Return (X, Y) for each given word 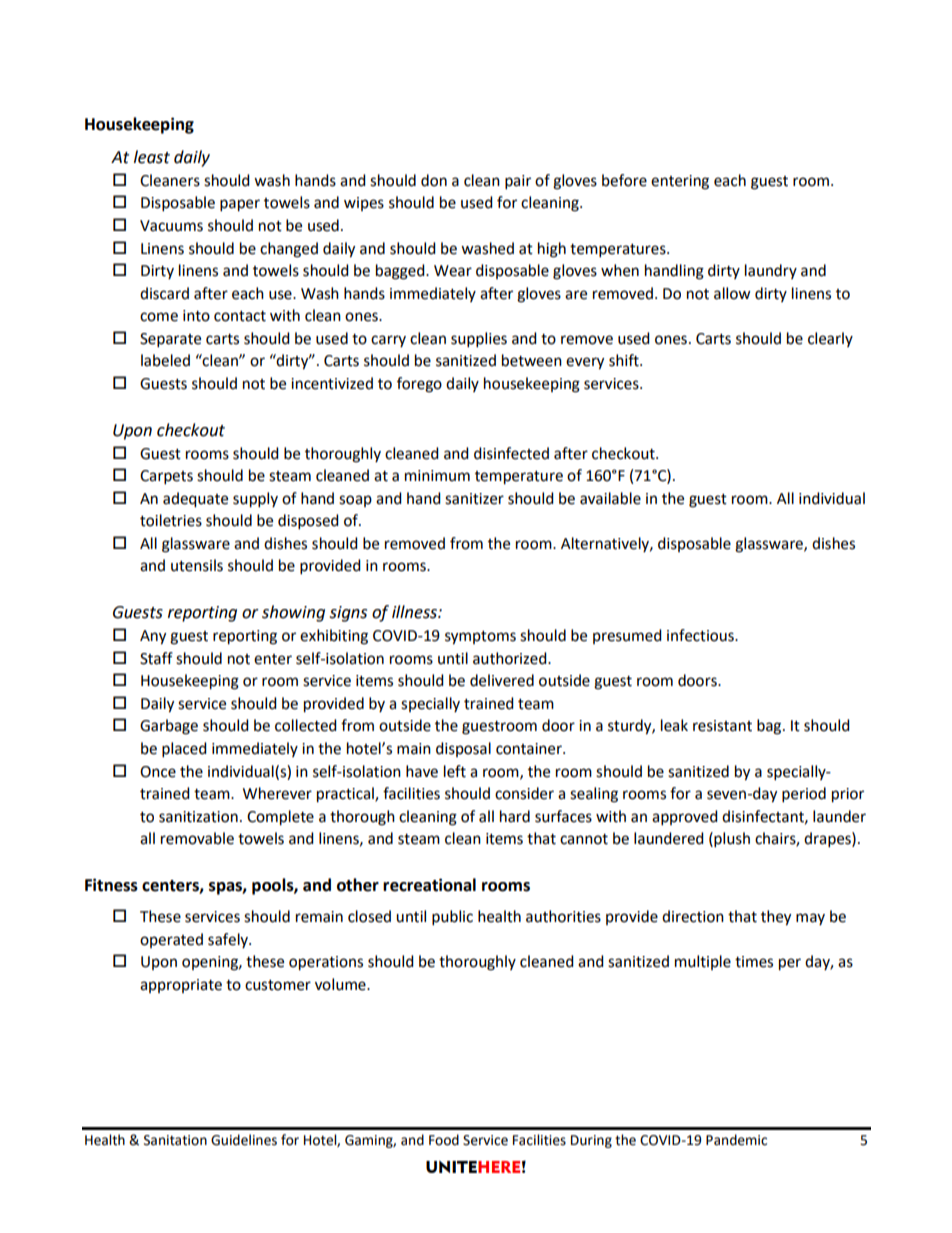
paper (240, 205)
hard (515, 816)
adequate (195, 500)
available (610, 498)
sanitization (198, 817)
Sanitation (175, 1140)
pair (518, 182)
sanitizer (474, 499)
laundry (771, 271)
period (804, 795)
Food (444, 1140)
